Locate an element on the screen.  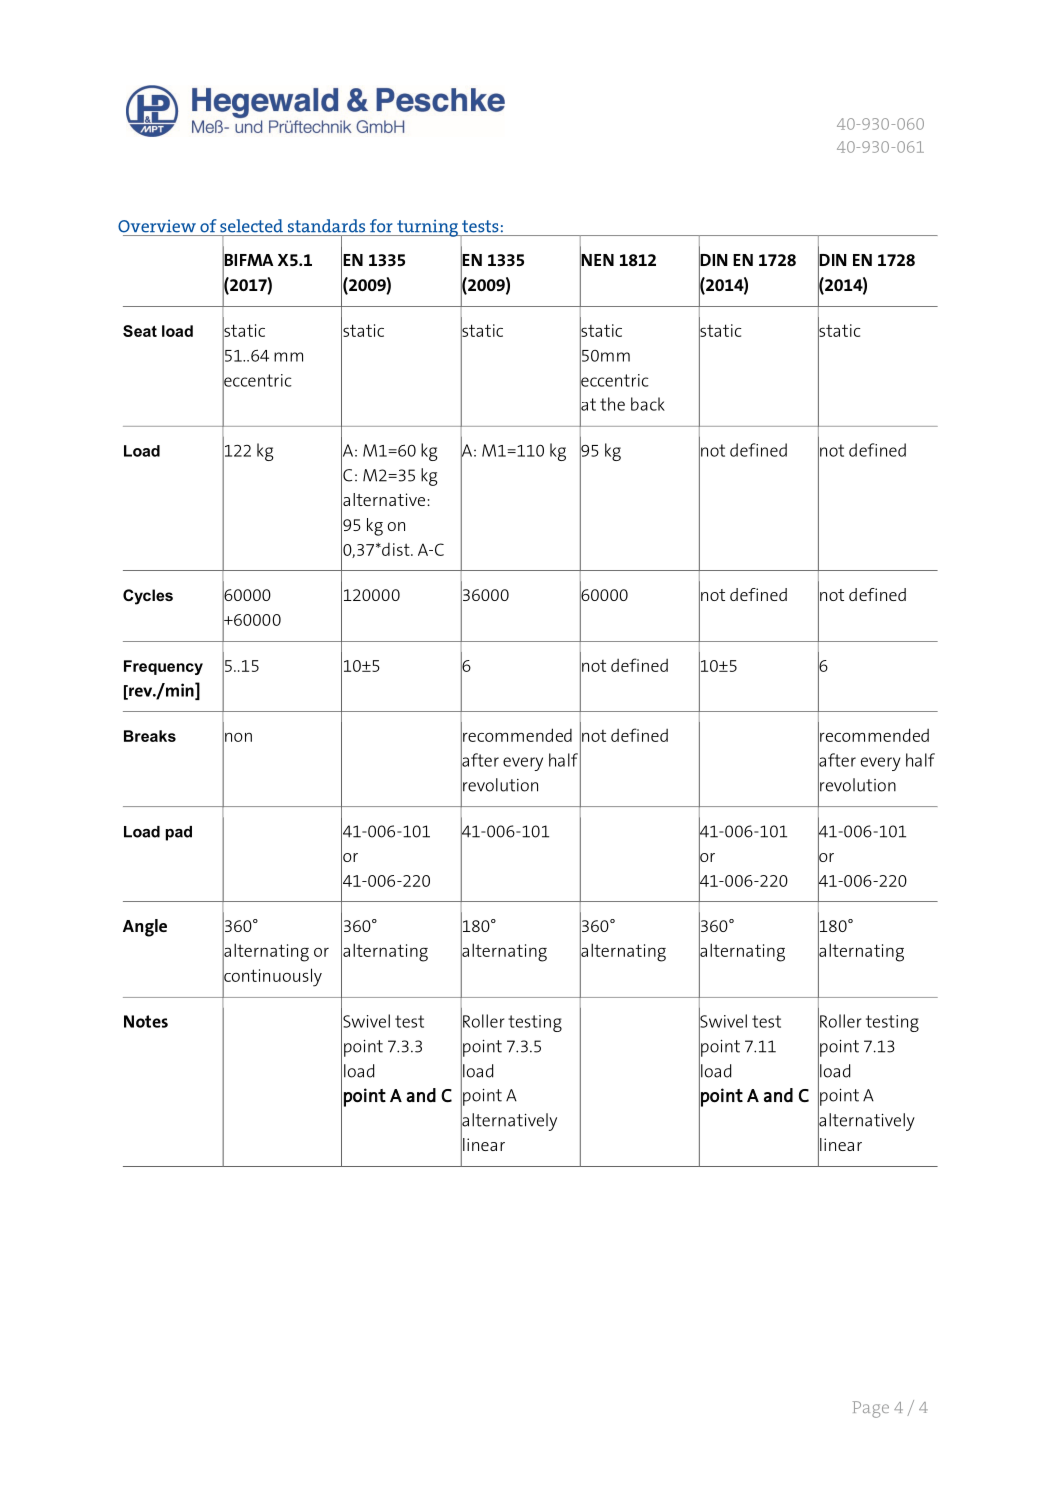
Breaks is located at coordinates (150, 736).
